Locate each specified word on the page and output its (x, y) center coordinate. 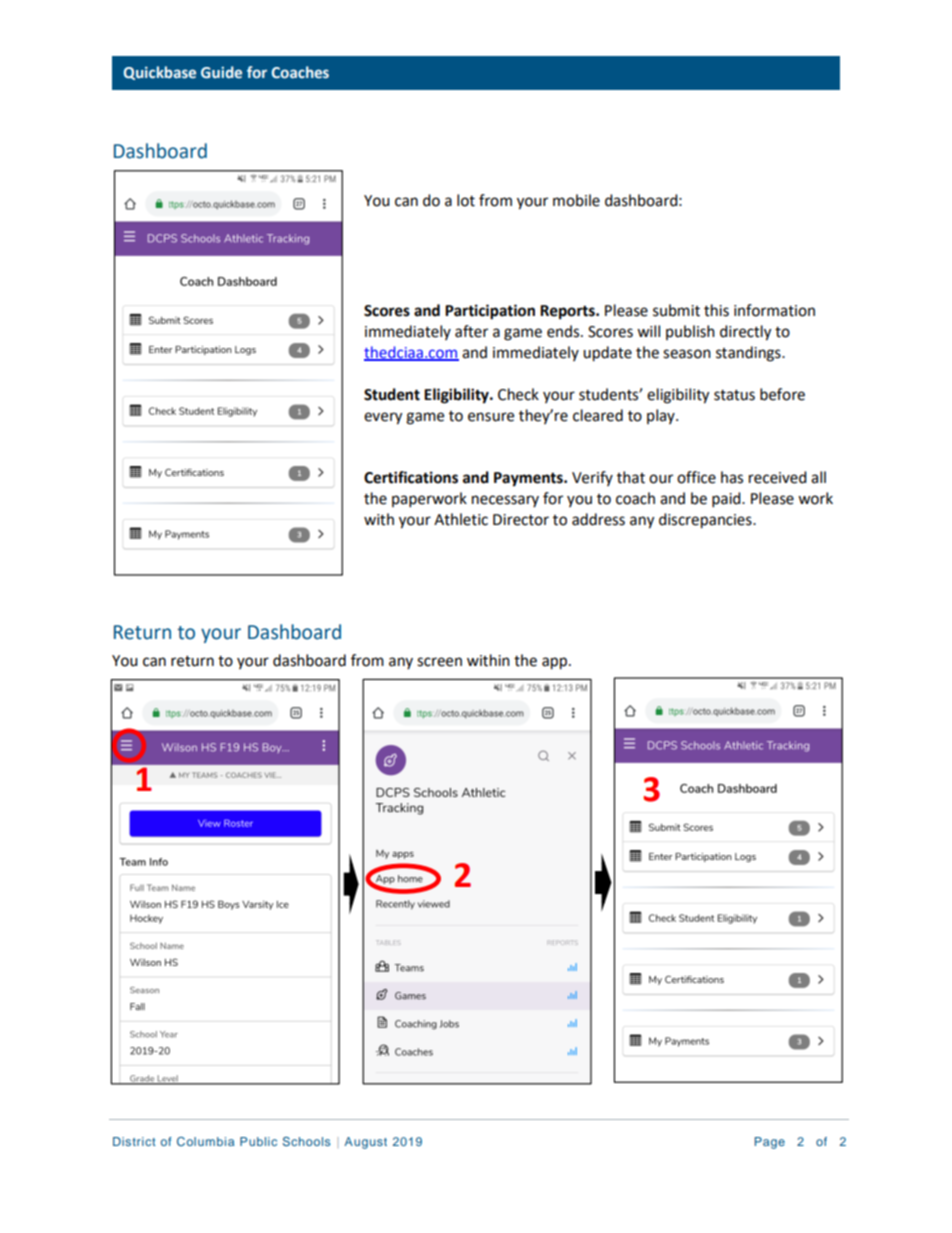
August (365, 1143)
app (556, 663)
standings (749, 354)
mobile (576, 200)
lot (466, 200)
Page (770, 1143)
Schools (306, 1141)
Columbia (205, 1141)
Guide (221, 72)
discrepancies (706, 521)
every (383, 418)
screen (439, 662)
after (471, 331)
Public (258, 1141)
